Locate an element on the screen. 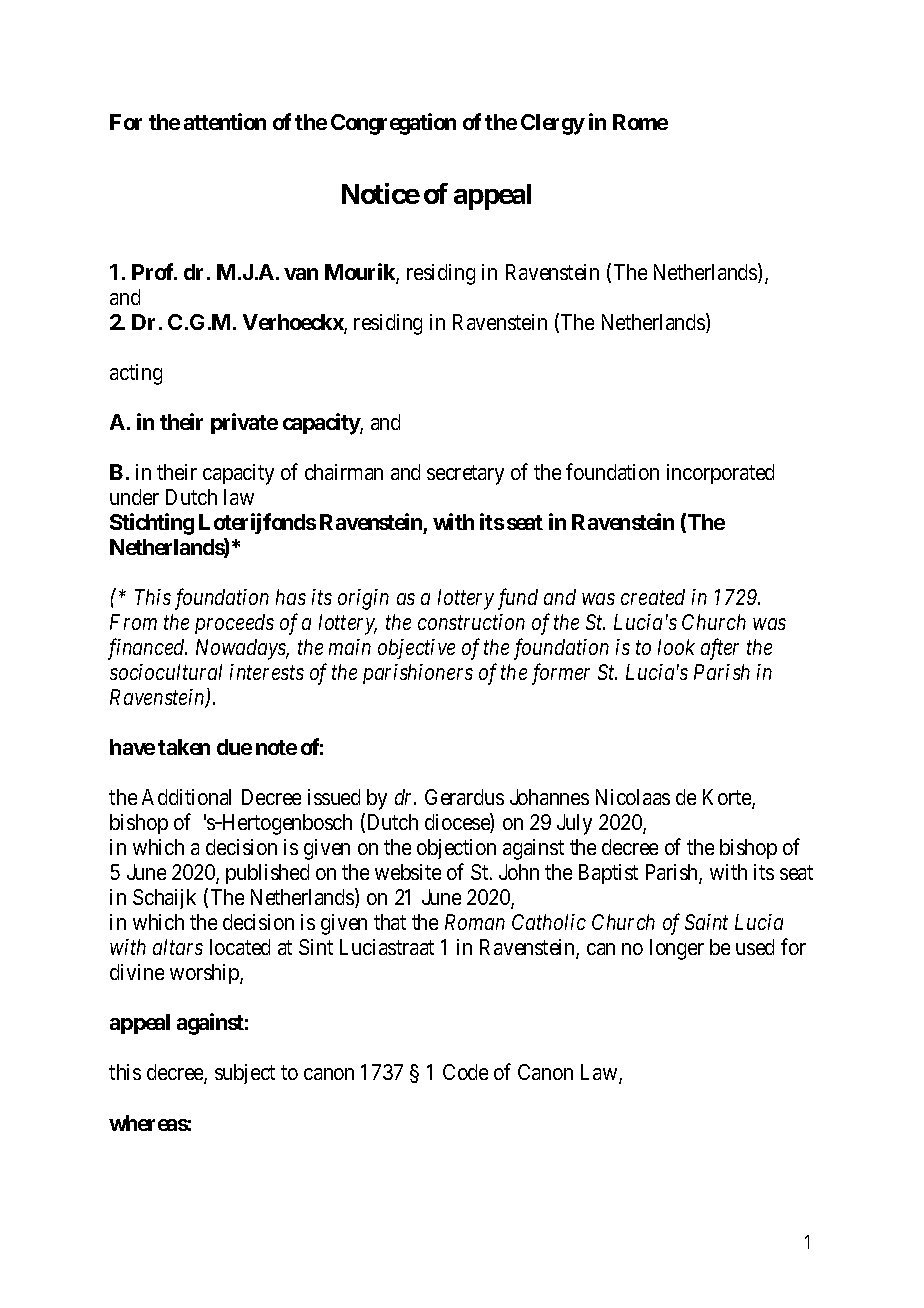 This screenshot has height=1308, width=924. proceeds is located at coordinates (234, 624).
